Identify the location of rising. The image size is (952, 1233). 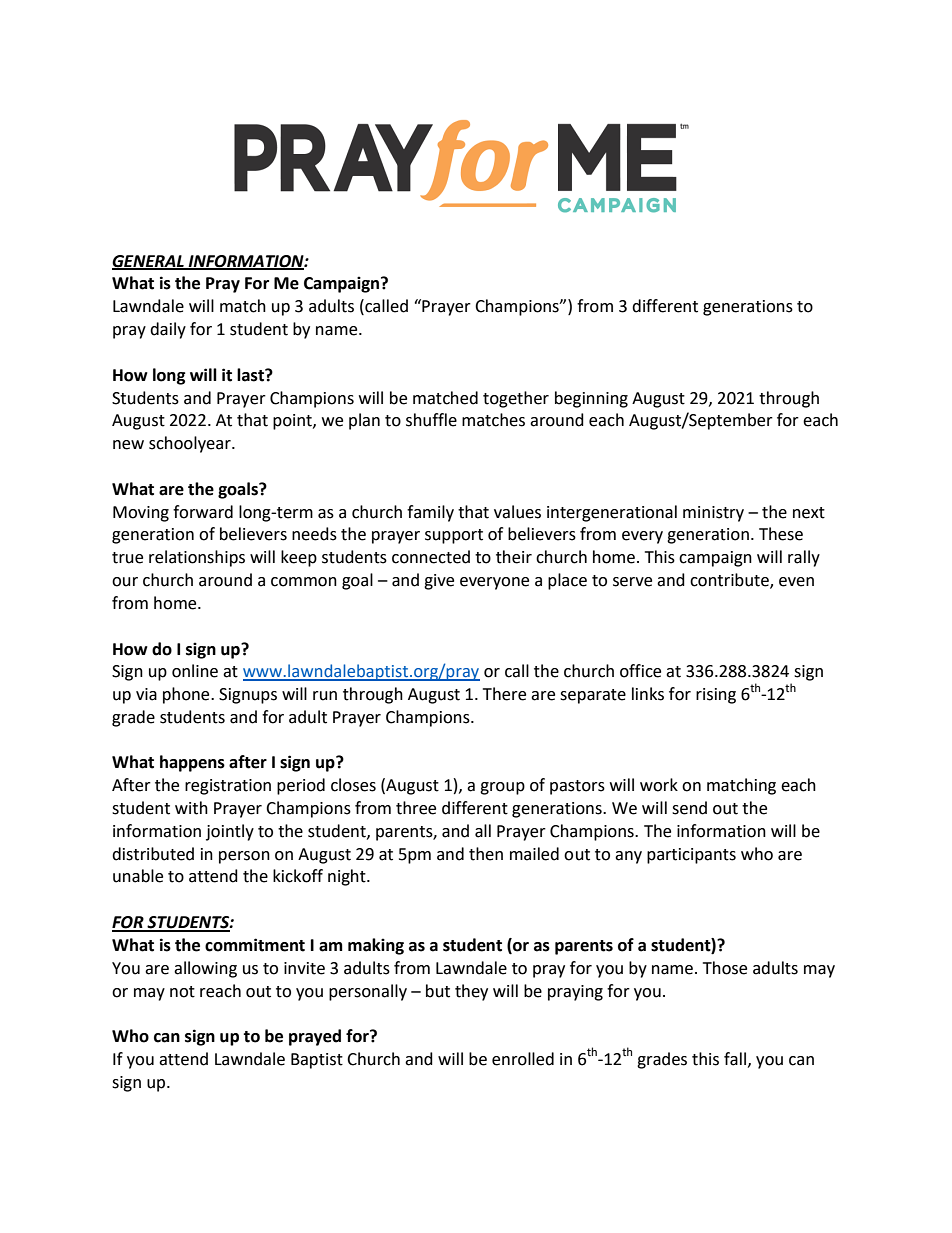
(716, 696).
